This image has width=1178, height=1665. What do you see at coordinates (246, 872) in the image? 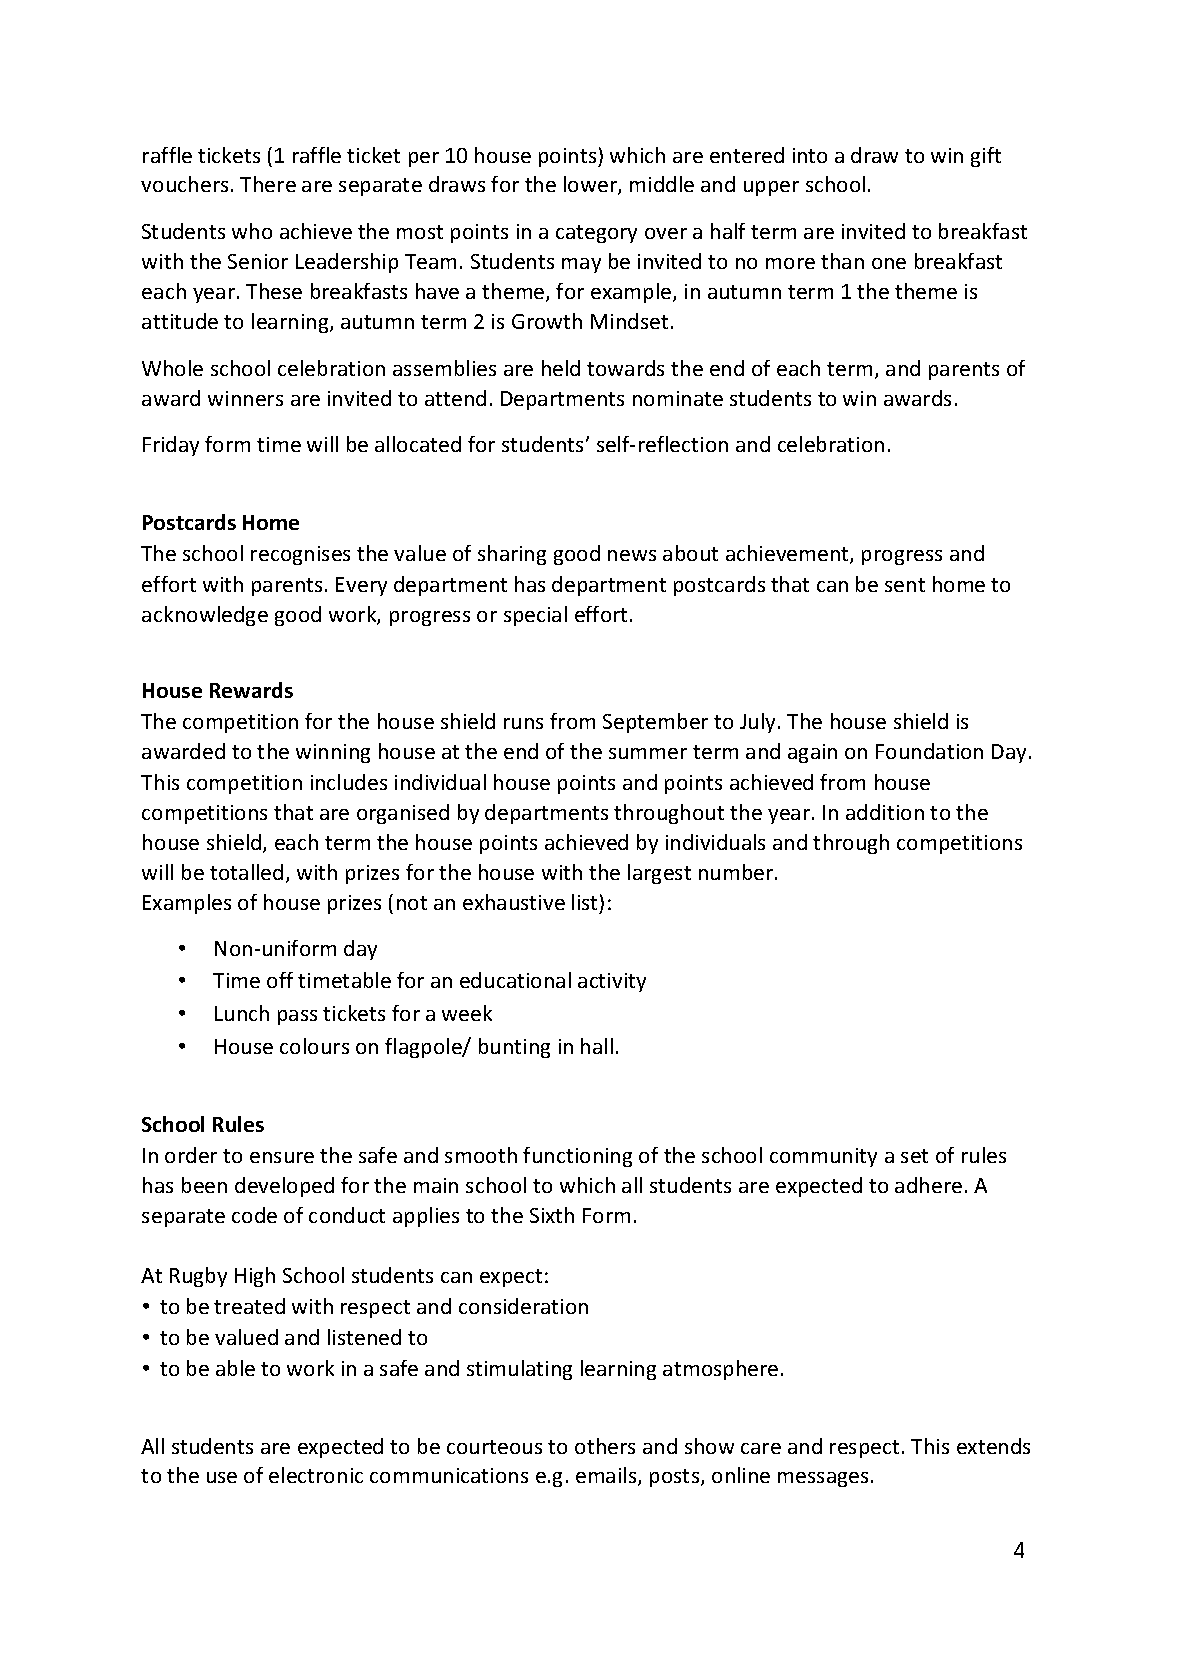
I see `totalled` at bounding box center [246, 872].
